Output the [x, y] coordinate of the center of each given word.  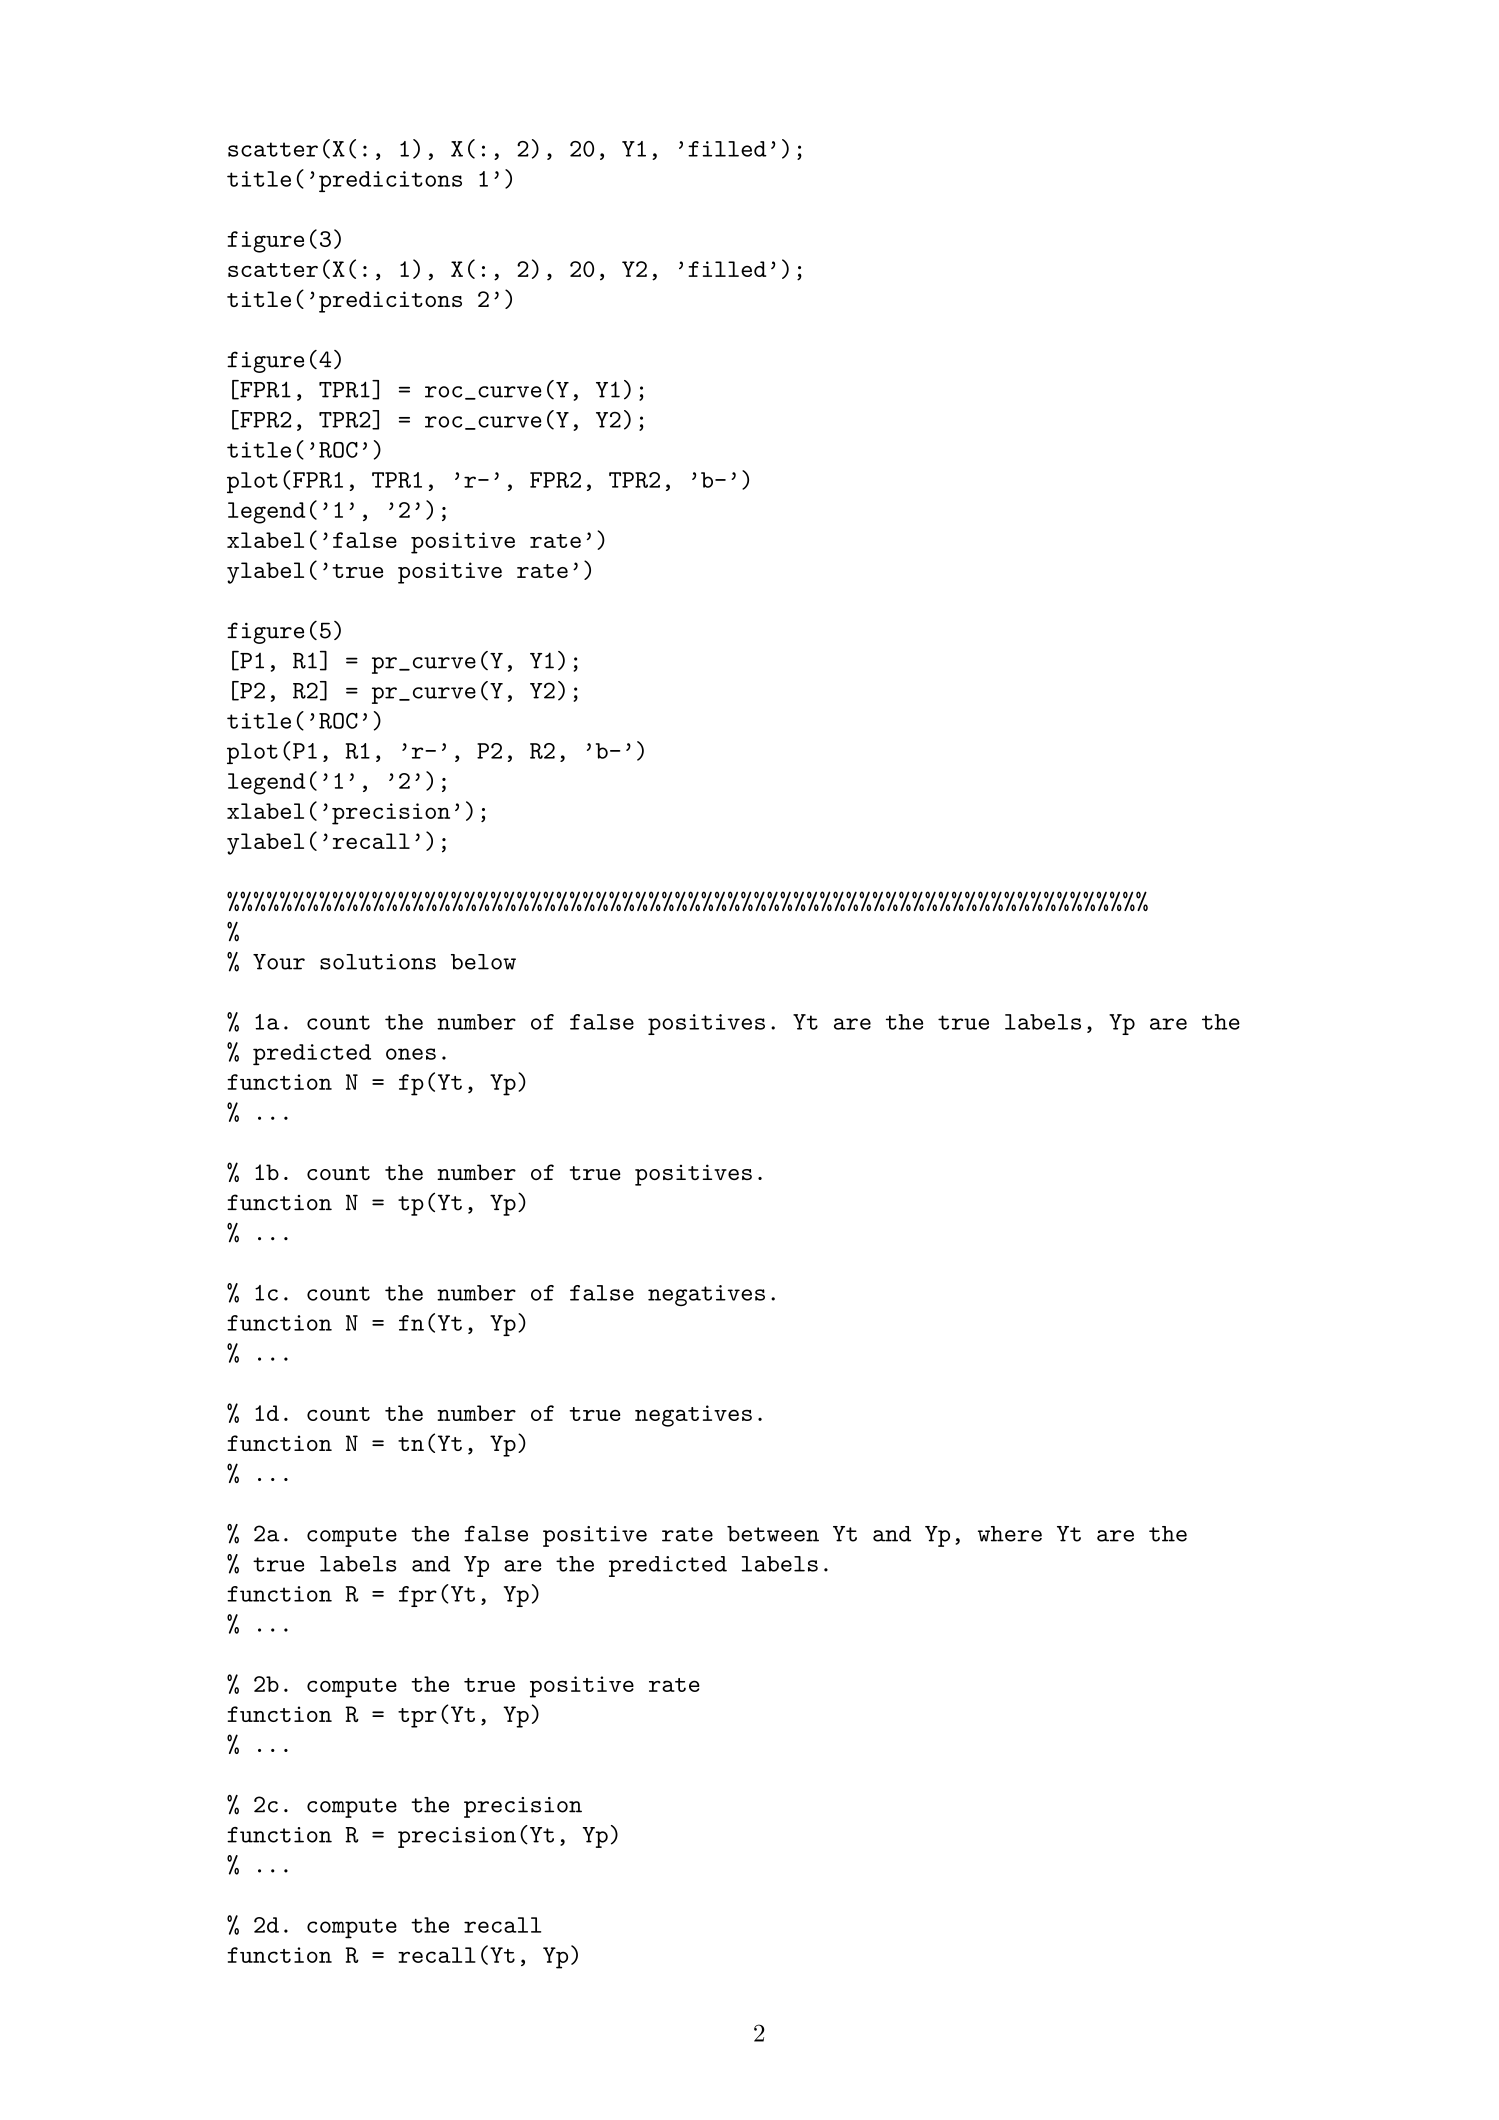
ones [411, 1054]
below [483, 962]
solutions [378, 962]
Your [279, 962]
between [773, 1534]
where [1010, 1534]
